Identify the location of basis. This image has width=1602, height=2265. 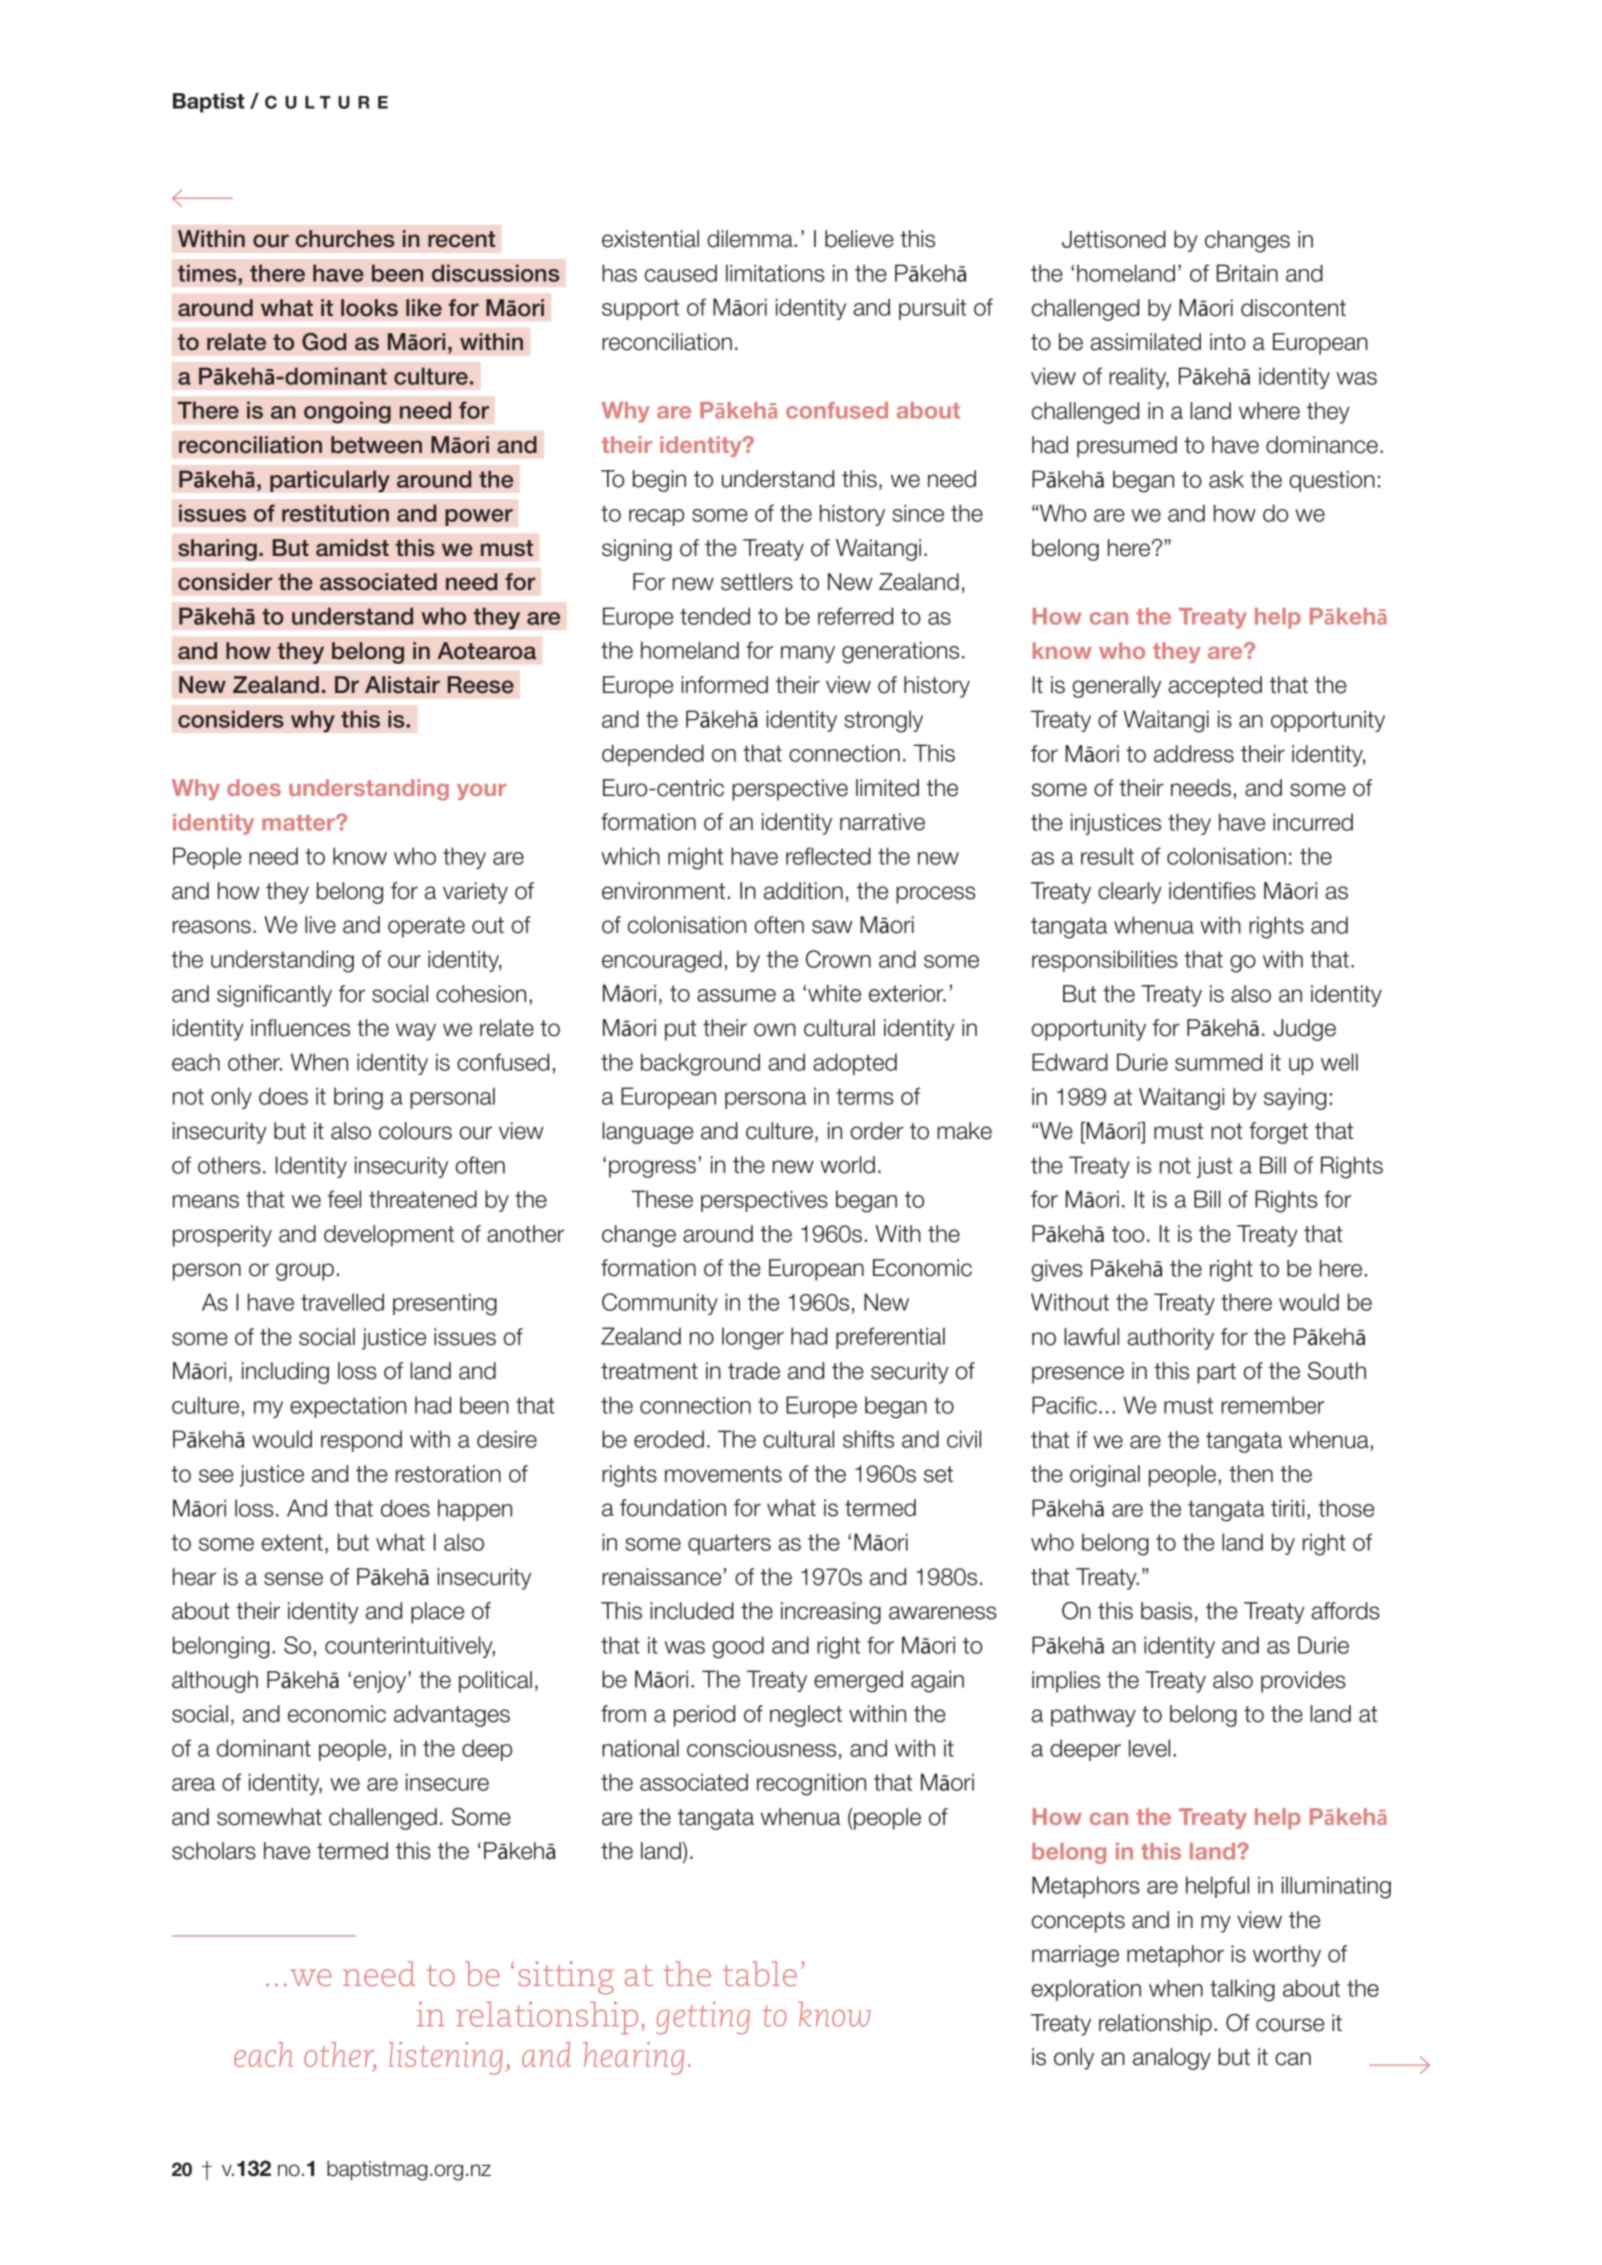
(1166, 1611).
